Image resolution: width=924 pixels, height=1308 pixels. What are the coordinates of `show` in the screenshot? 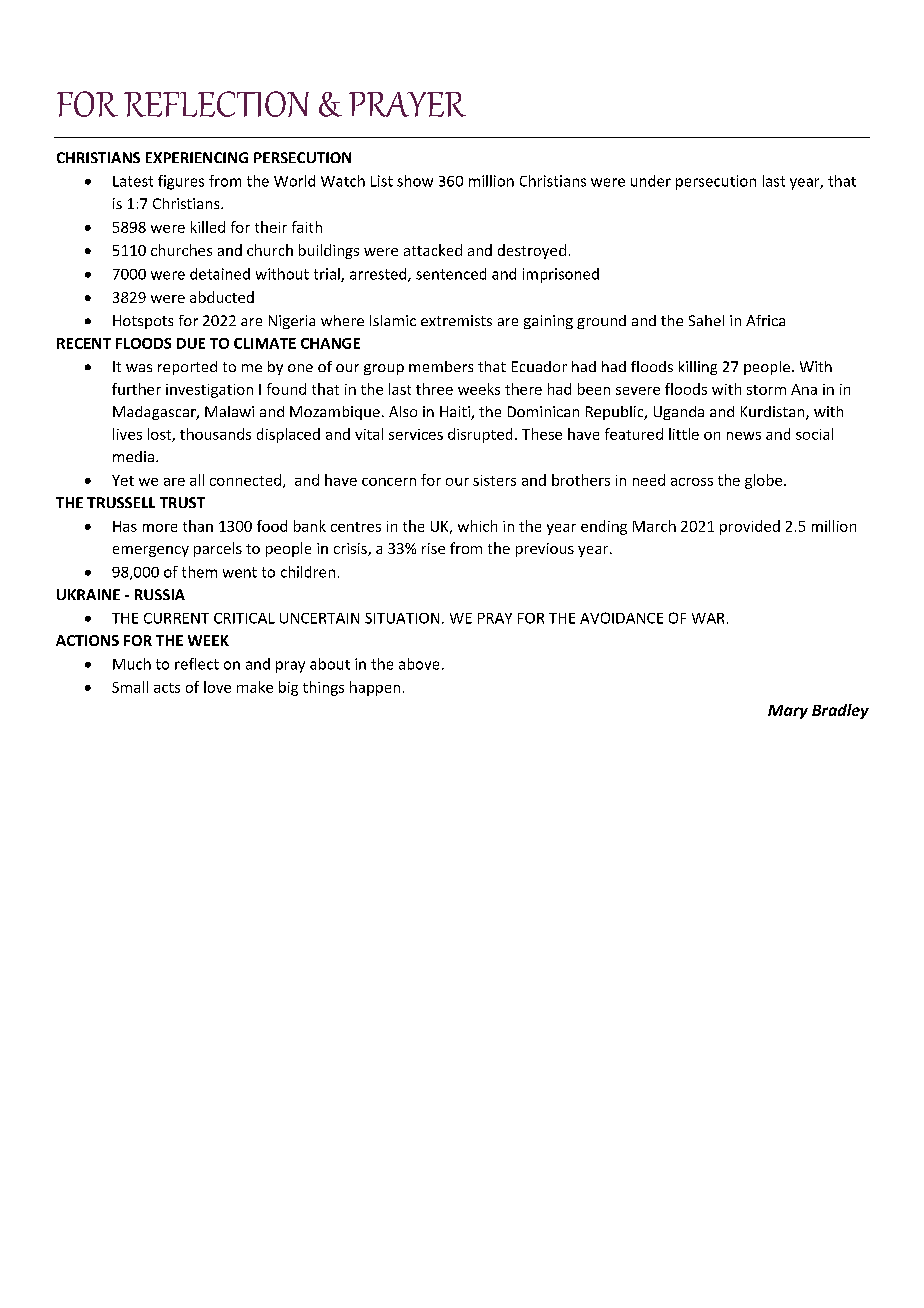 It's located at (415, 181).
